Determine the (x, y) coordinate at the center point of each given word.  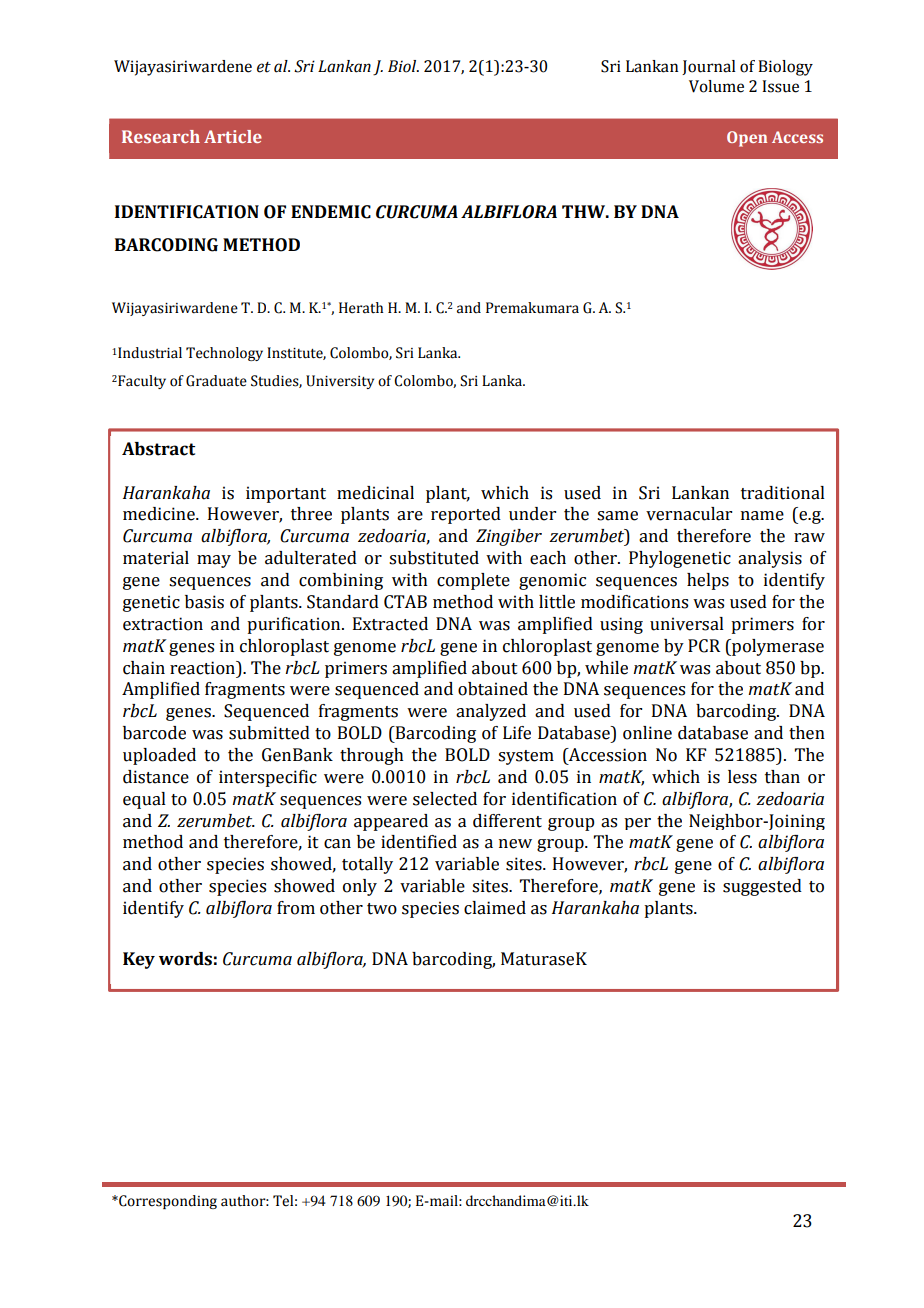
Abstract (158, 449)
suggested (762, 887)
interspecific (268, 778)
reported (466, 515)
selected (445, 799)
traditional (783, 493)
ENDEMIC (331, 212)
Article (233, 136)
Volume (716, 86)
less (742, 777)
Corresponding (167, 1202)
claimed (495, 908)
